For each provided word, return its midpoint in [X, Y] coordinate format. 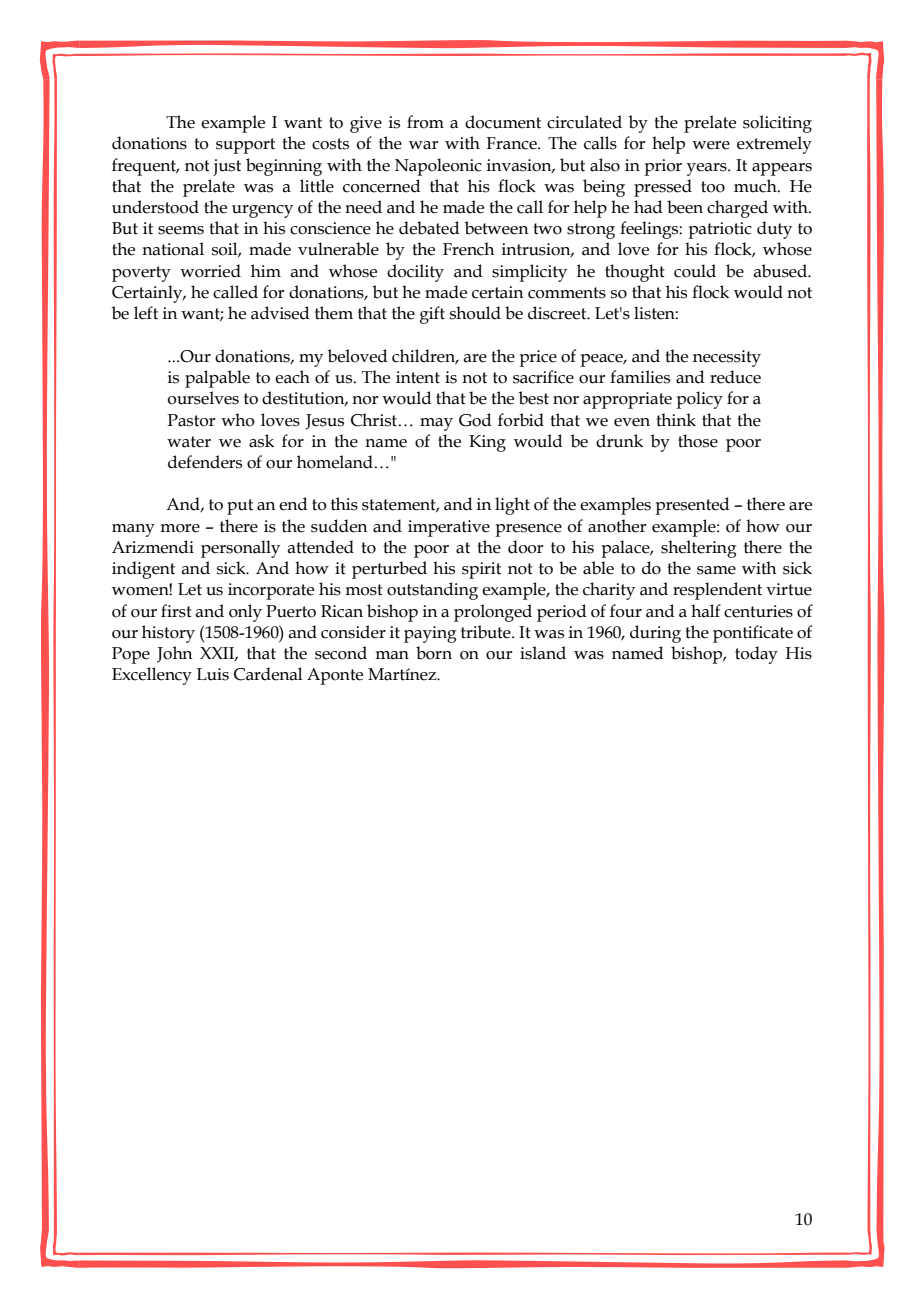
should [475, 313]
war [423, 145]
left [146, 313]
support [245, 146]
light [512, 506]
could [695, 271]
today [756, 655]
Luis [213, 674]
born [434, 653]
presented [692, 506]
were [711, 145]
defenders [205, 462]
